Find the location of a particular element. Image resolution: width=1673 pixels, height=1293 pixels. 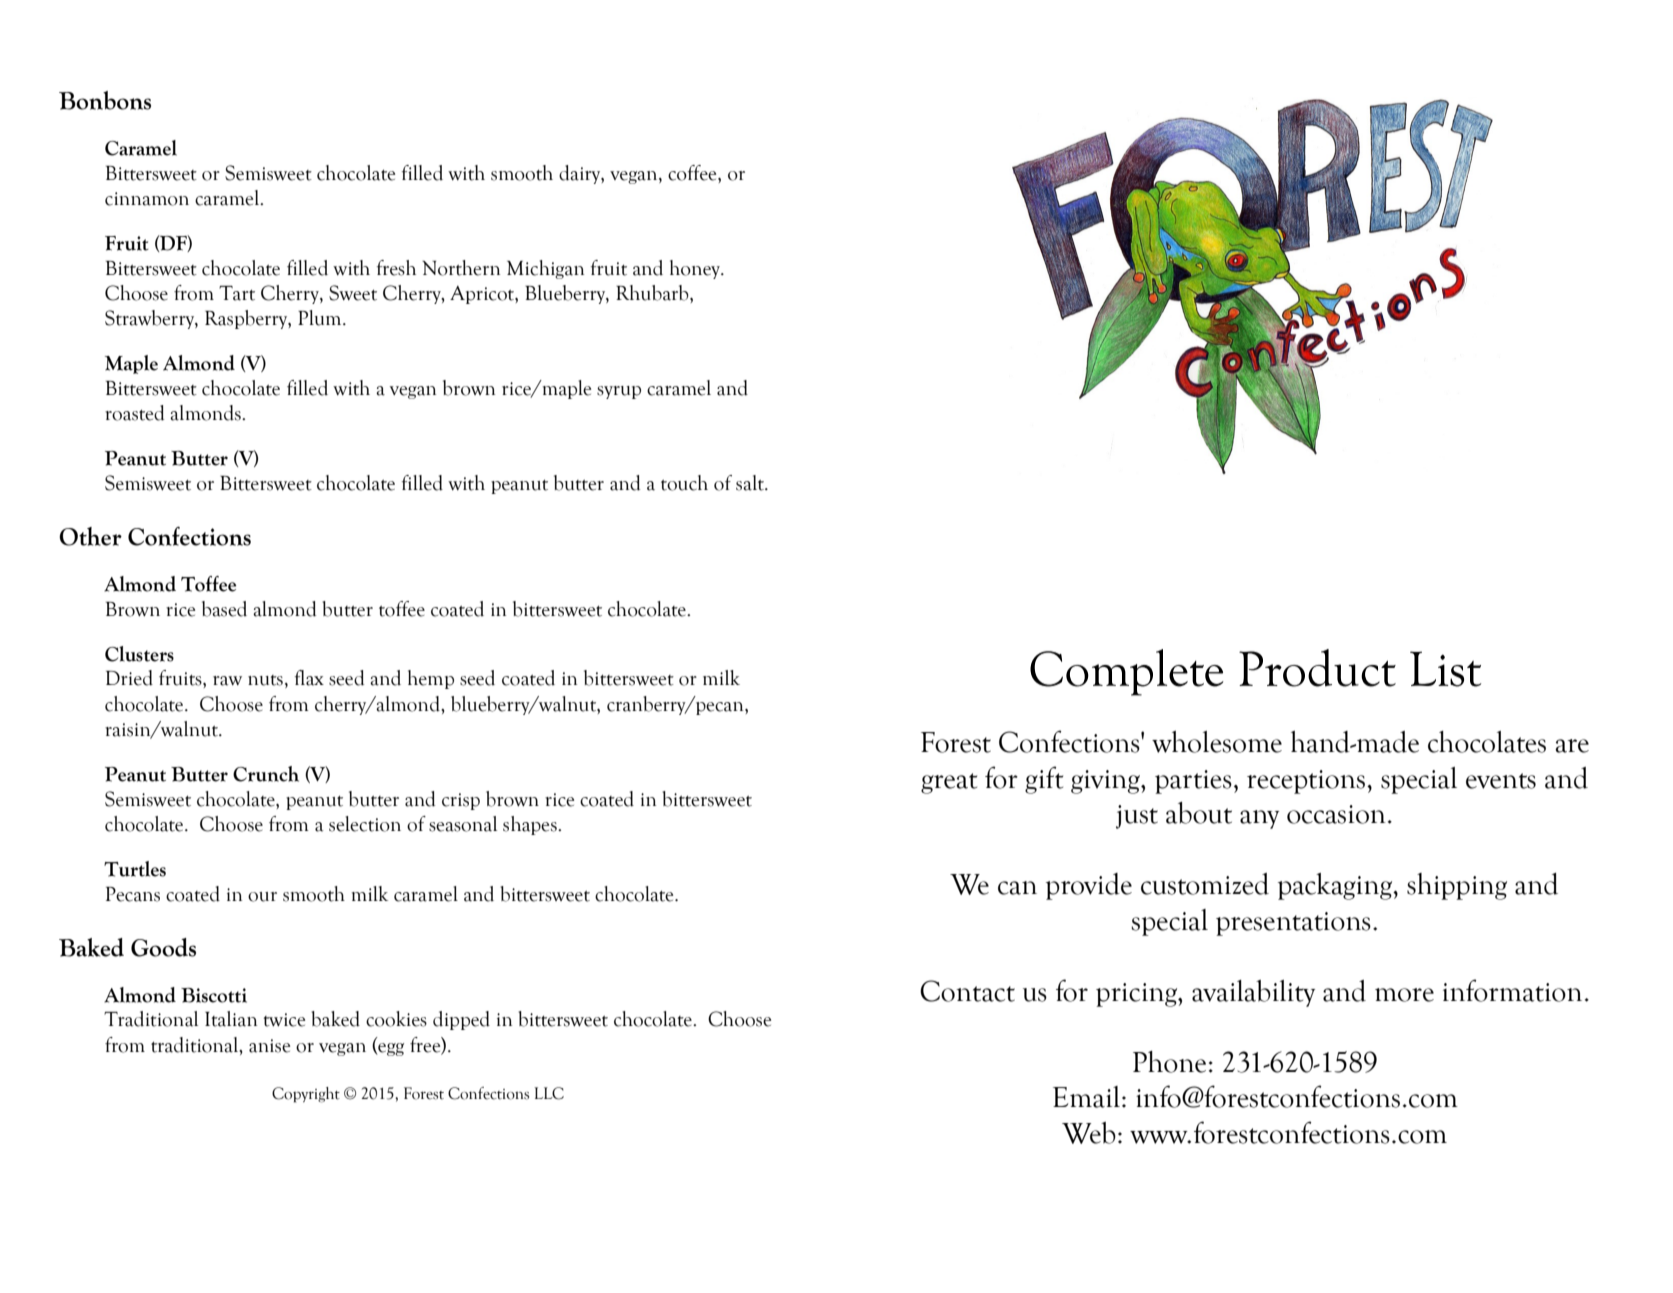

coffee is located at coordinates (693, 173).
